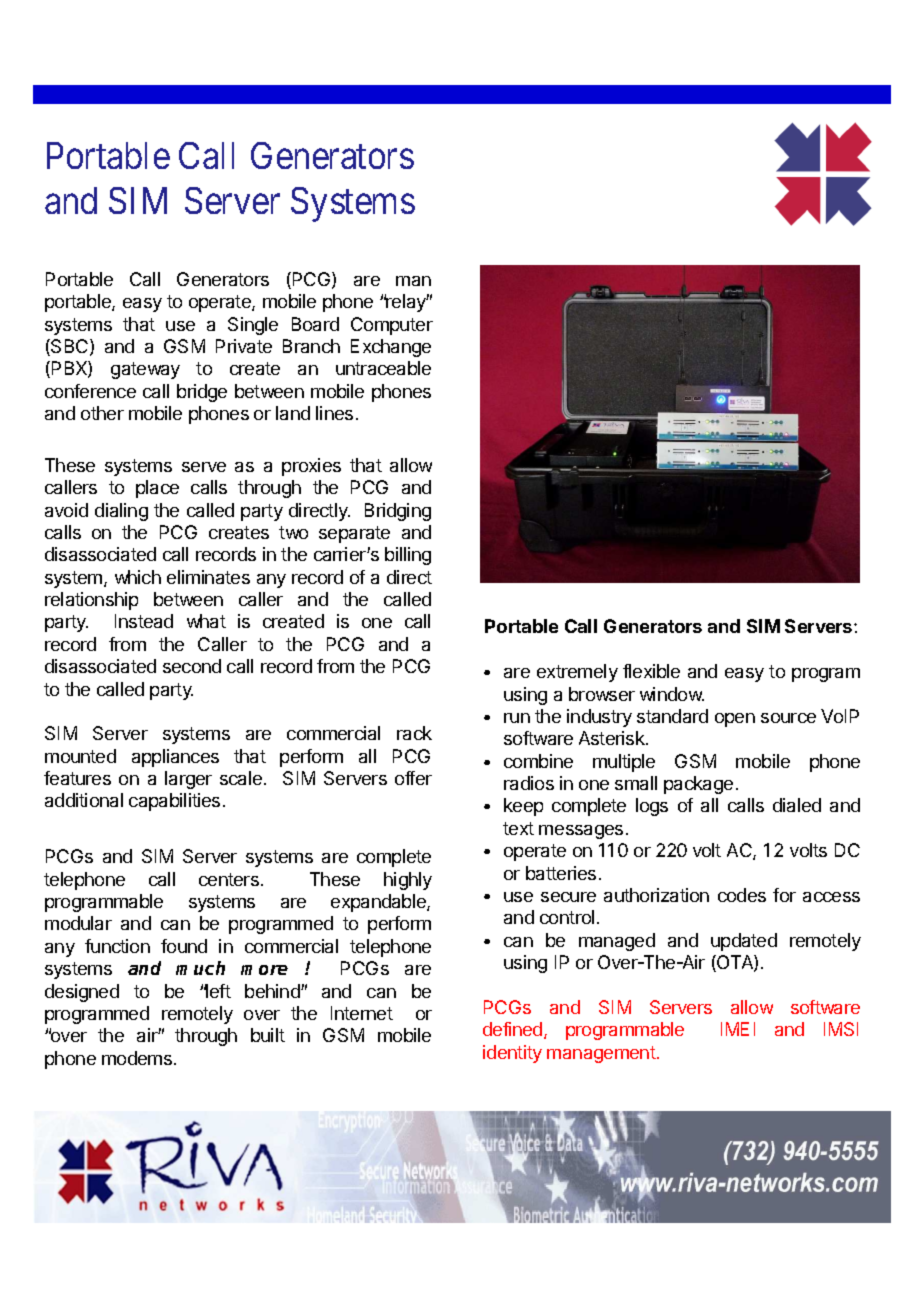  What do you see at coordinates (517, 718) in the document?
I see `run` at bounding box center [517, 718].
